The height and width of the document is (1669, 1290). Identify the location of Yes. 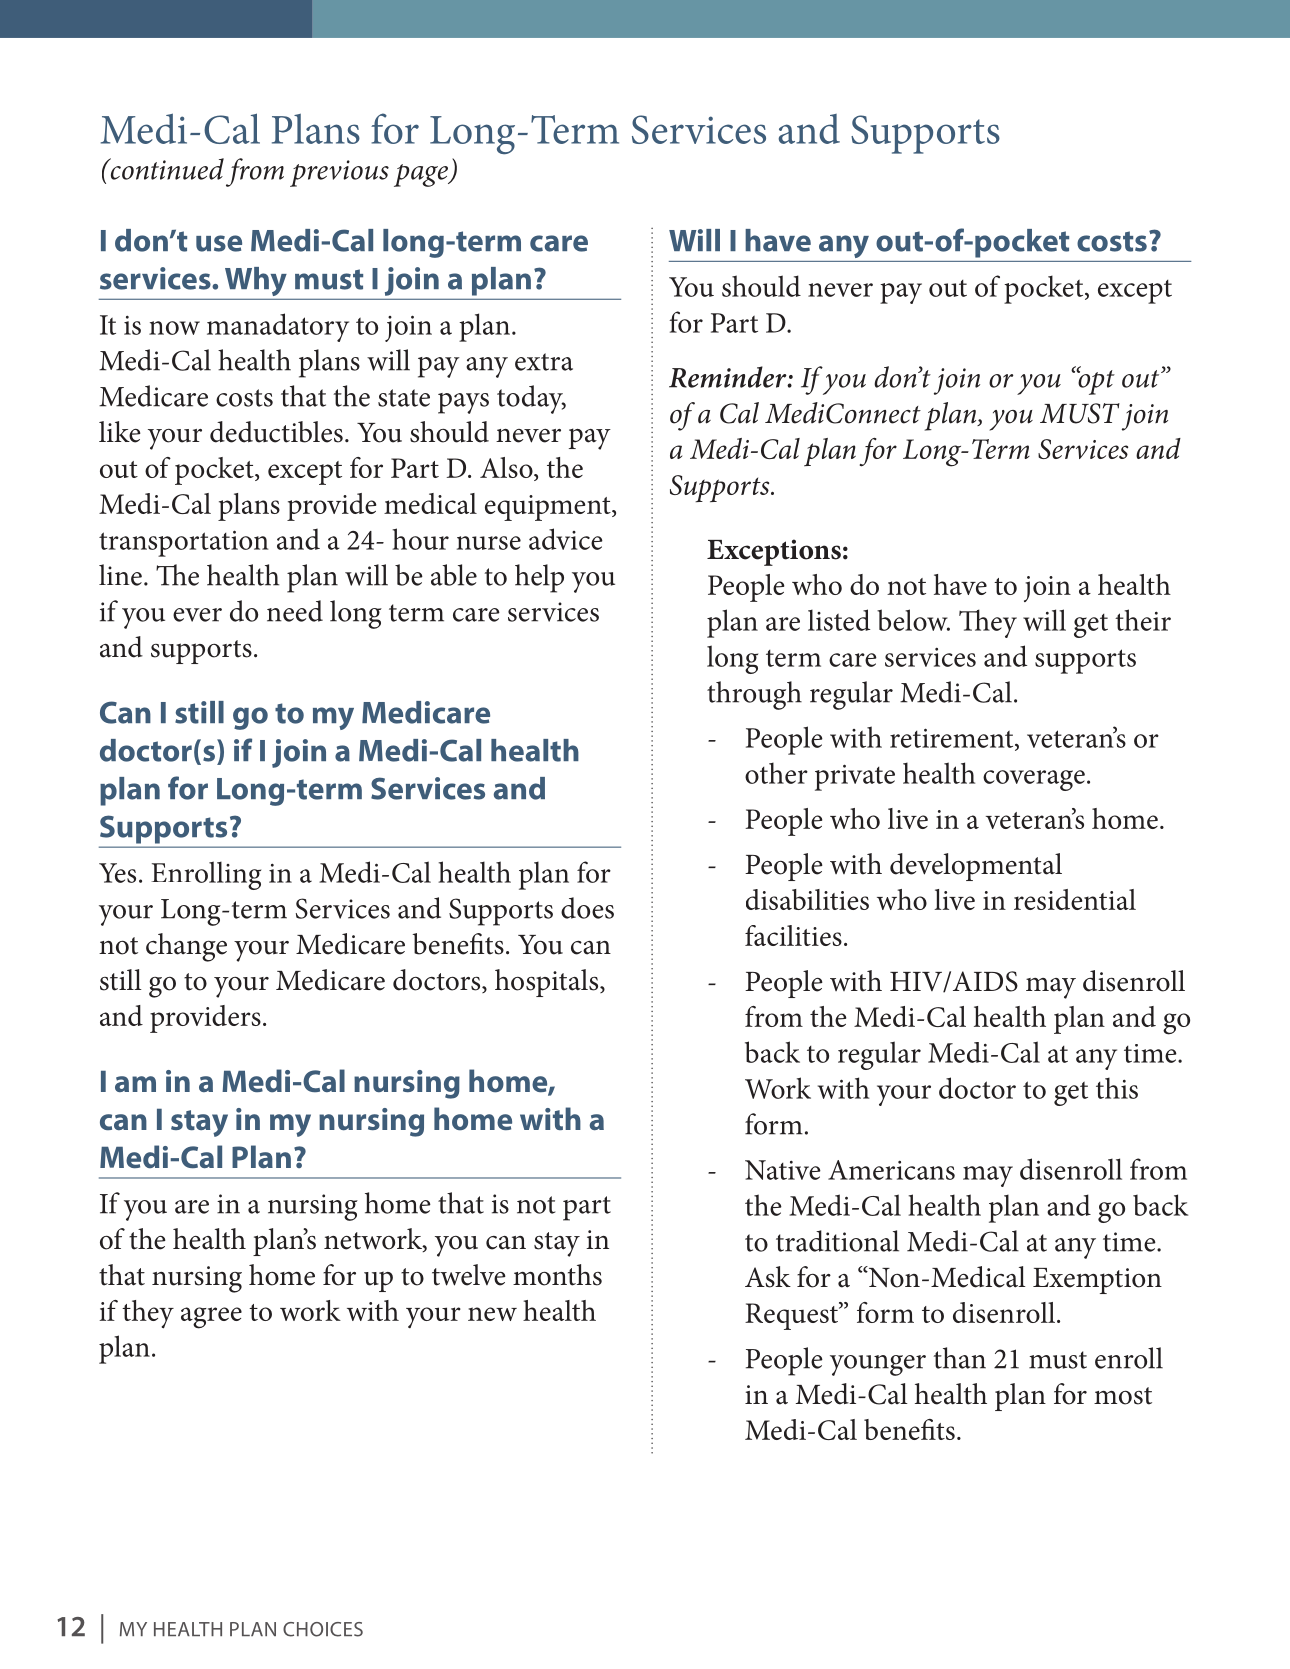
(117, 873).
